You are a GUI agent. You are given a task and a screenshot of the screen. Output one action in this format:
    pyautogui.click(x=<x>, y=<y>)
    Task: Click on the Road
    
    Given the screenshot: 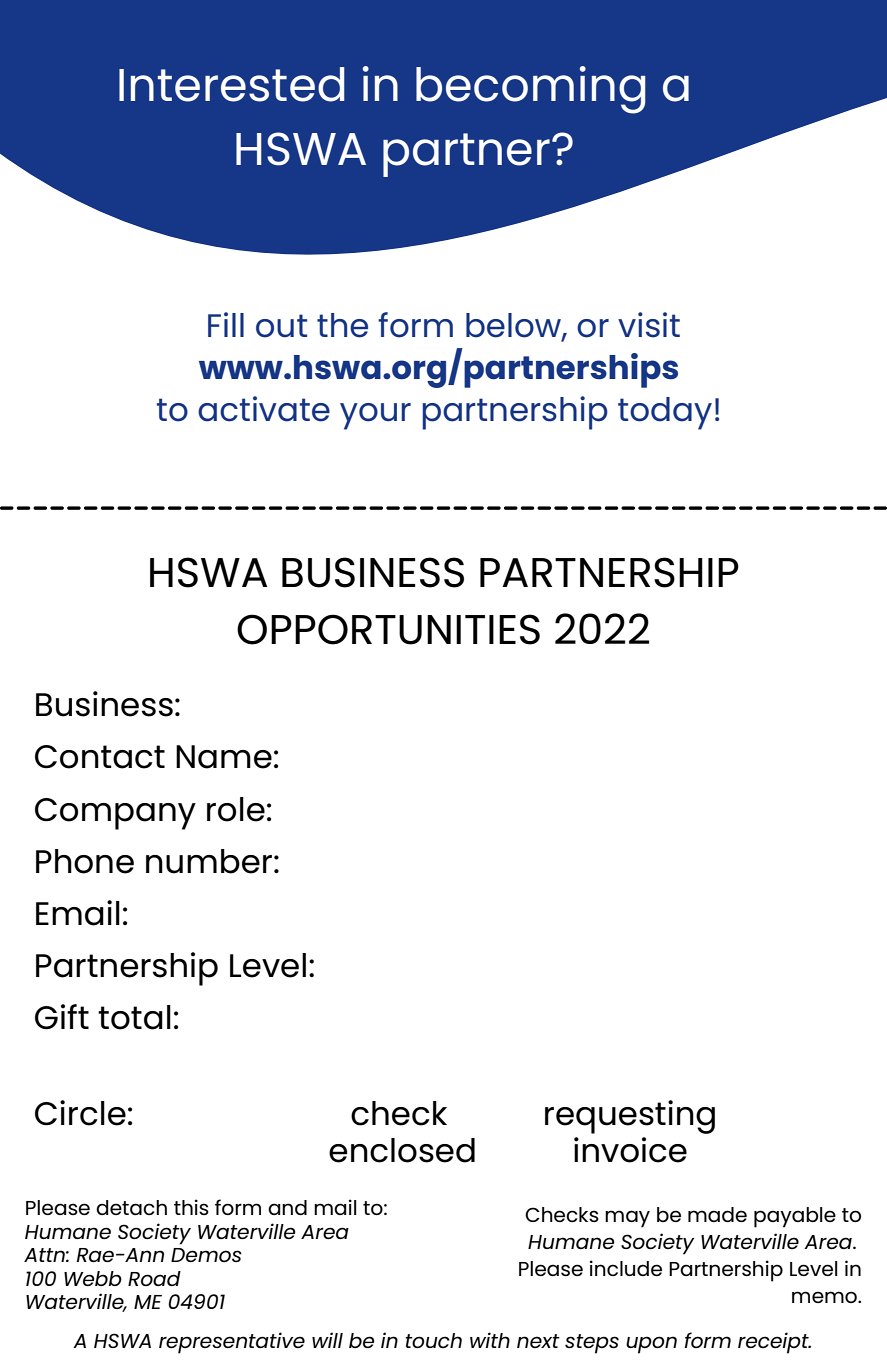 What is the action you would take?
    pyautogui.click(x=154, y=1278)
